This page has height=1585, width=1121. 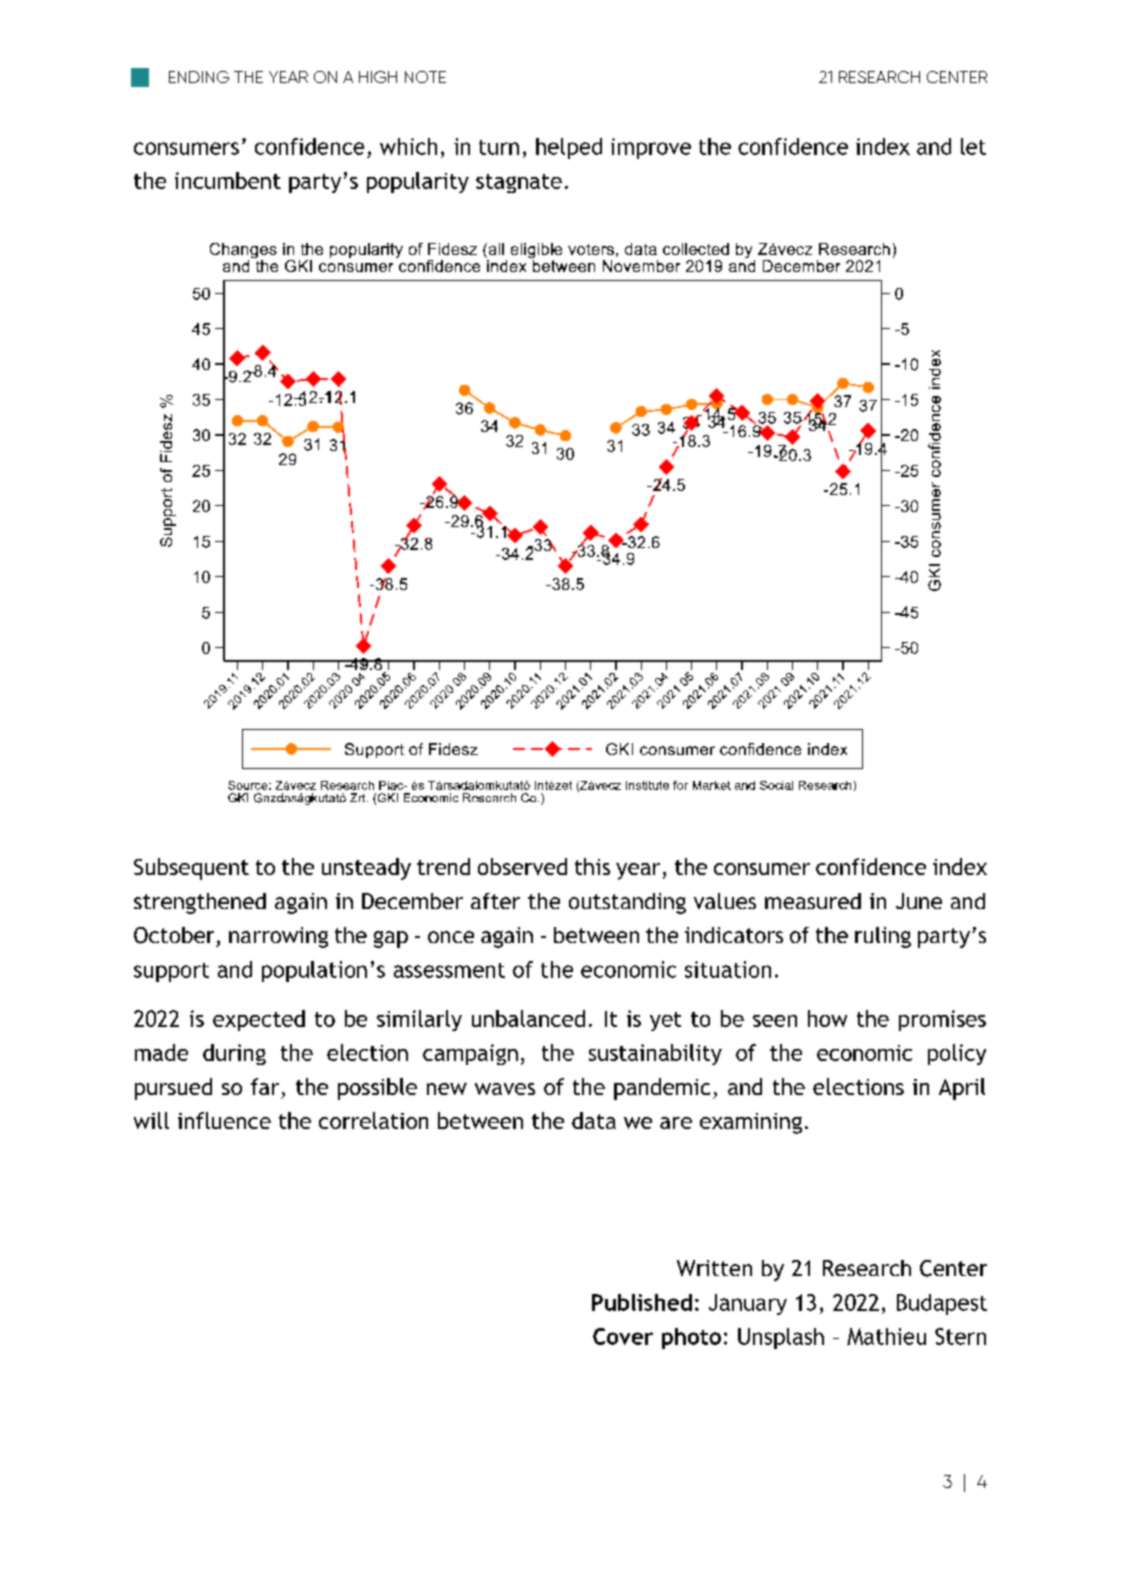 What do you see at coordinates (883, 937) in the page?
I see `ruling` at bounding box center [883, 937].
